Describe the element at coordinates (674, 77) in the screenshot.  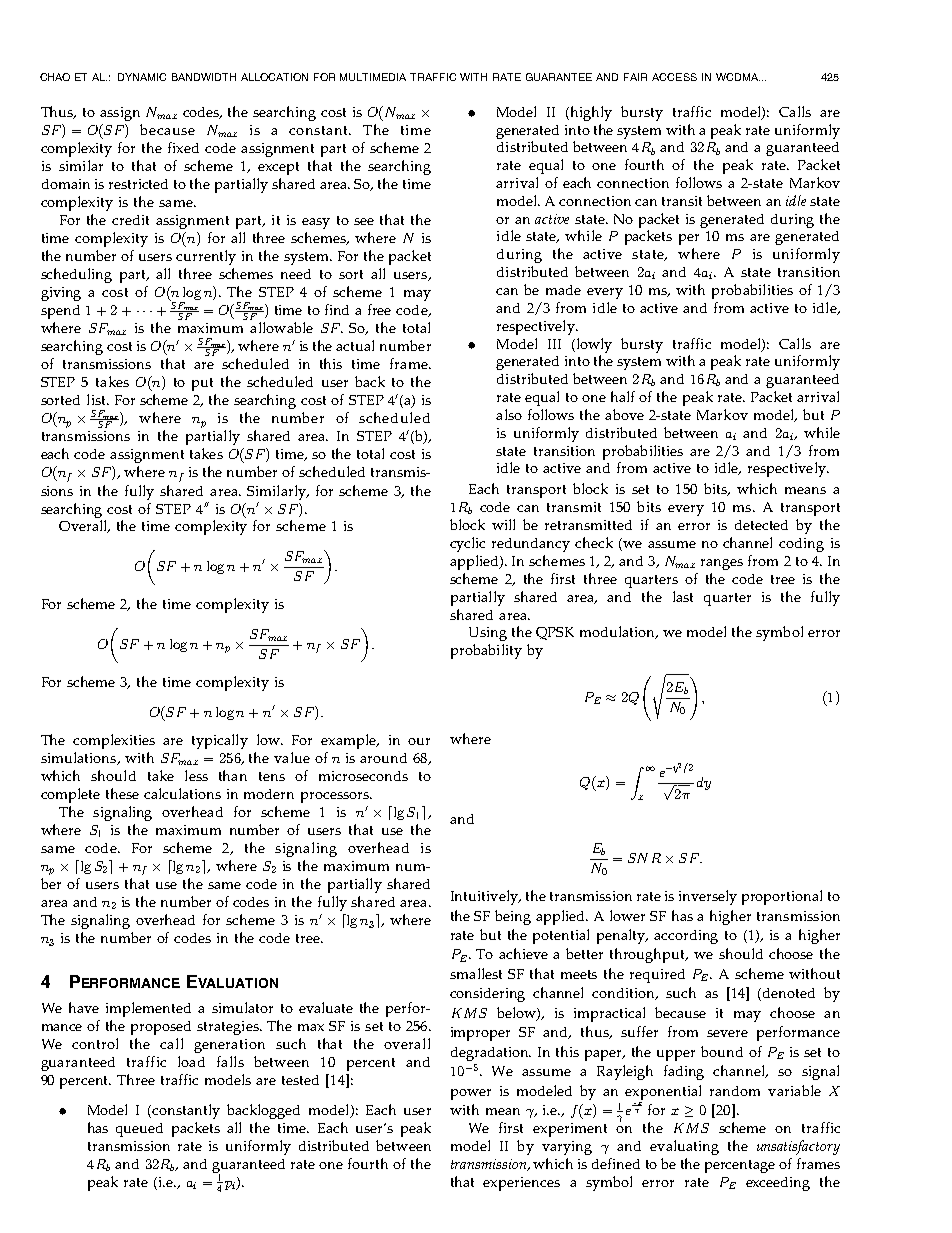
I see `ACCESS` at that location.
